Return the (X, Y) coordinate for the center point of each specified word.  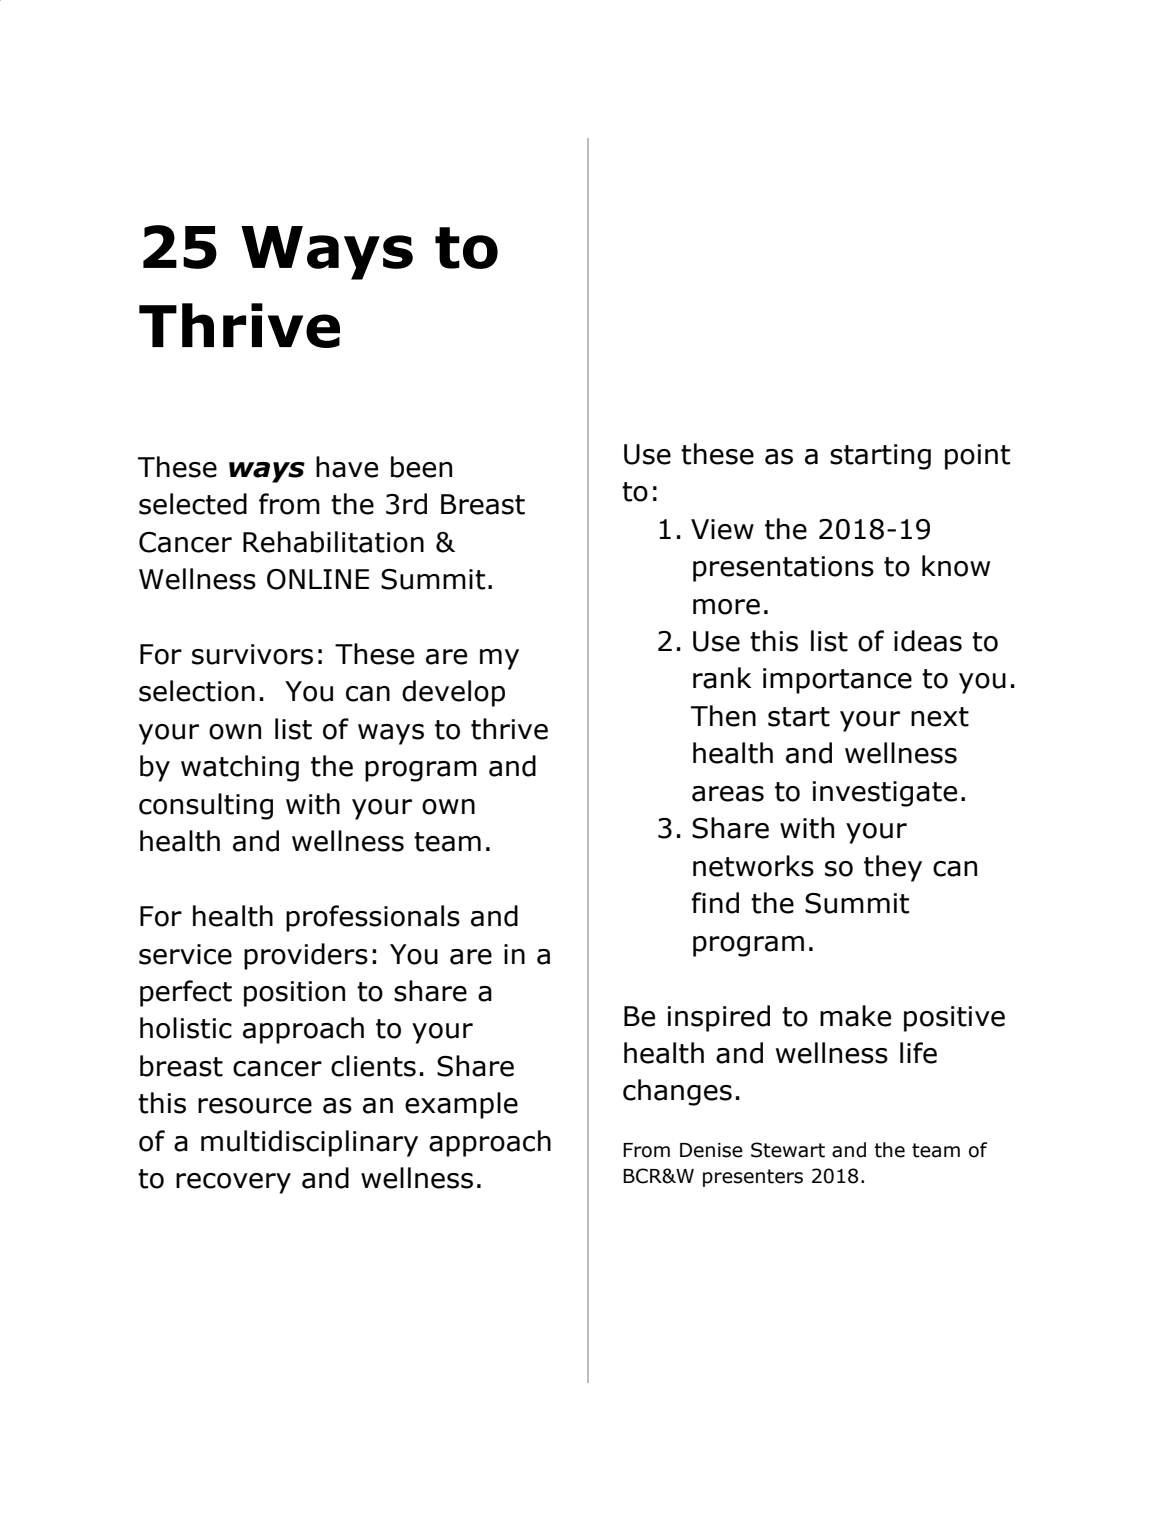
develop (453, 693)
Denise (711, 1150)
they (893, 868)
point (977, 457)
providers (306, 956)
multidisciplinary (309, 1143)
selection (197, 691)
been (421, 467)
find (715, 903)
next (940, 717)
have (347, 467)
